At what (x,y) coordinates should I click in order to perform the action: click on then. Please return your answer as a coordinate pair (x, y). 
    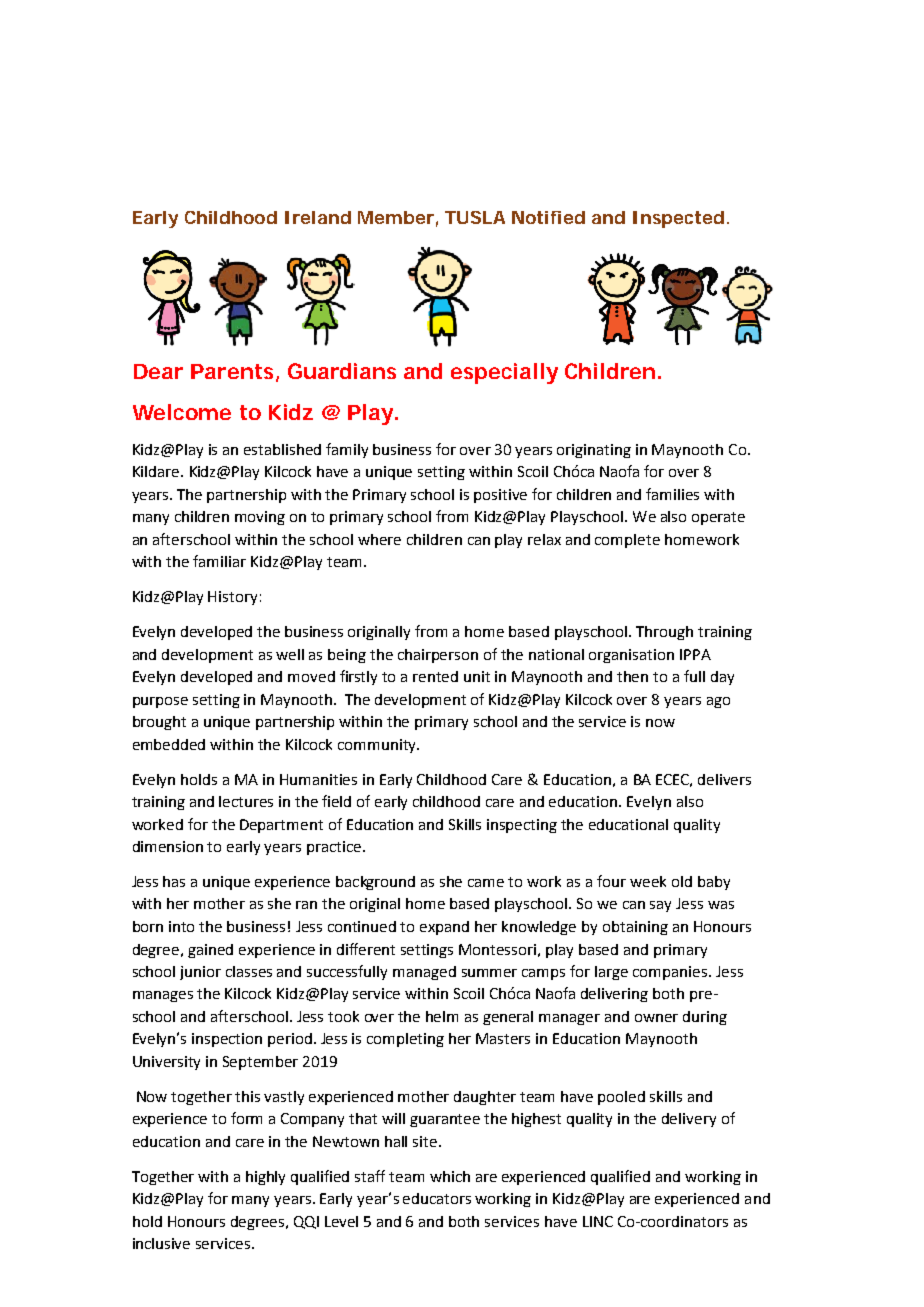
    Looking at the image, I should click on (632, 676).
